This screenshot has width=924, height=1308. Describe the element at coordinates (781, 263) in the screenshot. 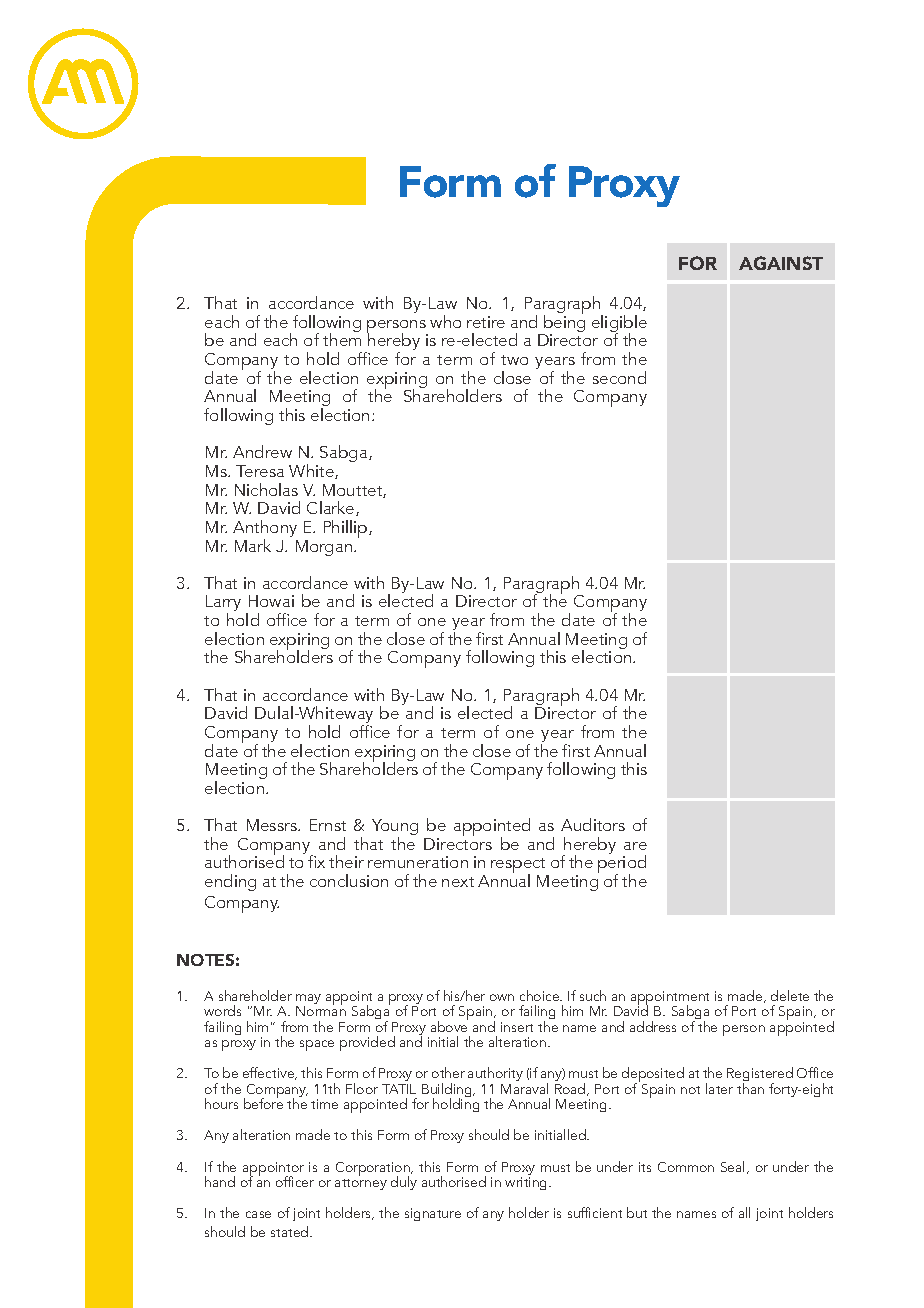

I see `AGAINST` at that location.
